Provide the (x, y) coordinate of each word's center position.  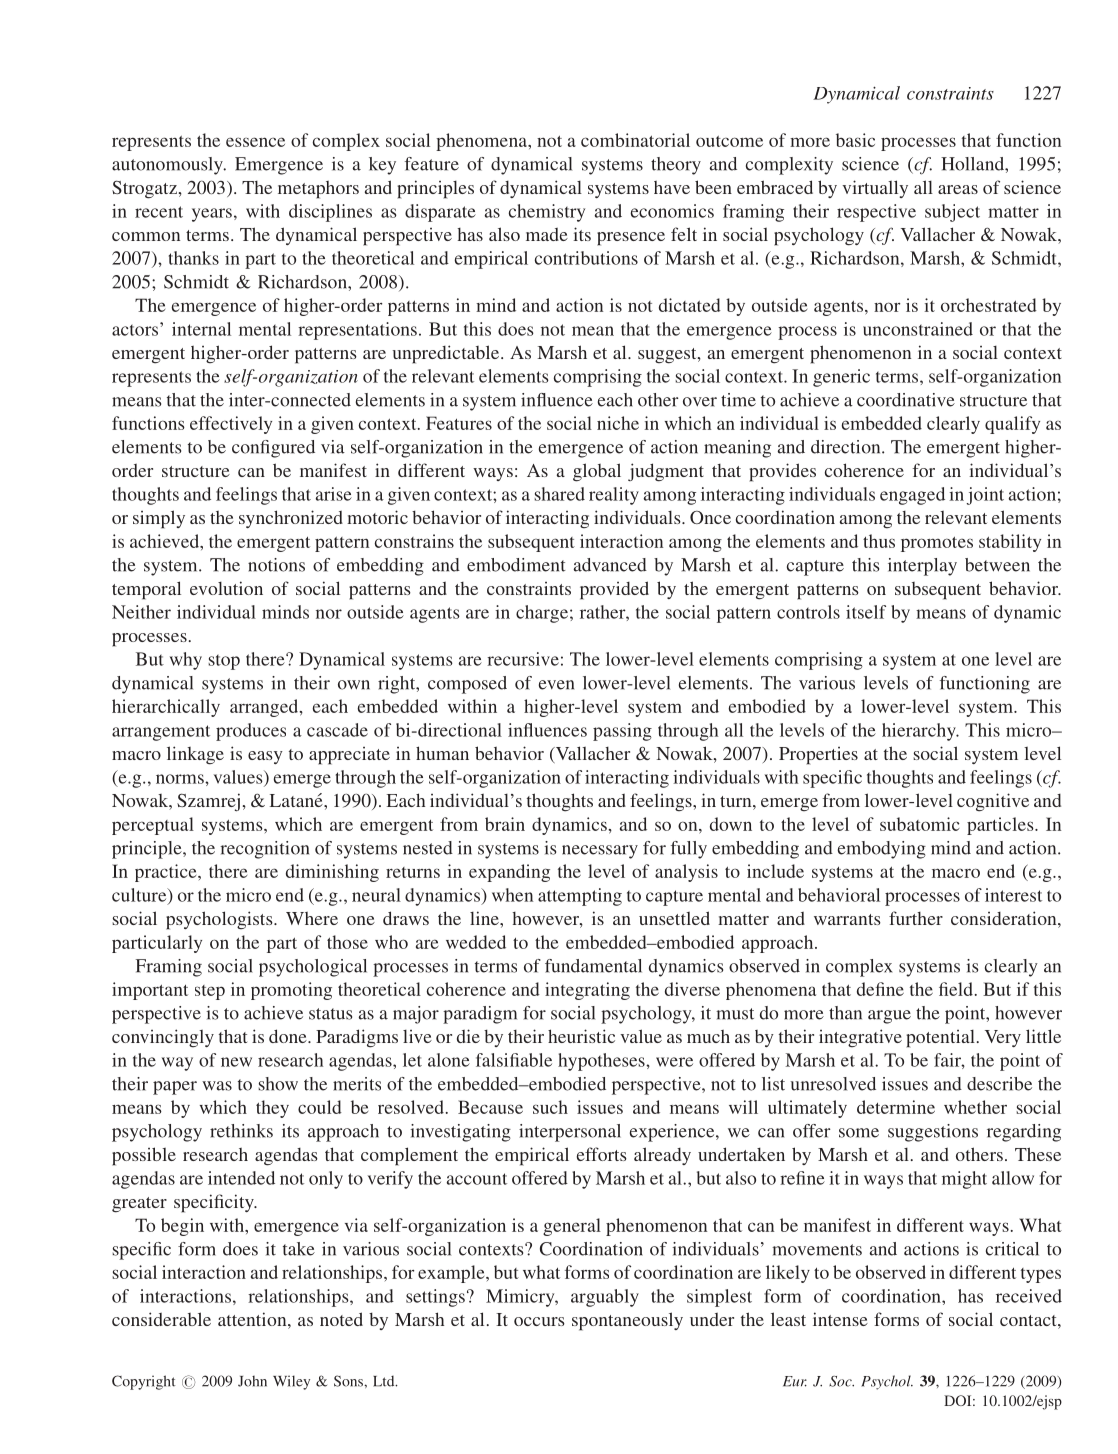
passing (622, 732)
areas (958, 189)
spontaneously (627, 1321)
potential (940, 1039)
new (236, 1062)
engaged (912, 496)
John (252, 1381)
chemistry (547, 213)
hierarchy (920, 732)
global (597, 472)
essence (255, 142)
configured (273, 449)
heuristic (581, 1036)
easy (265, 757)
